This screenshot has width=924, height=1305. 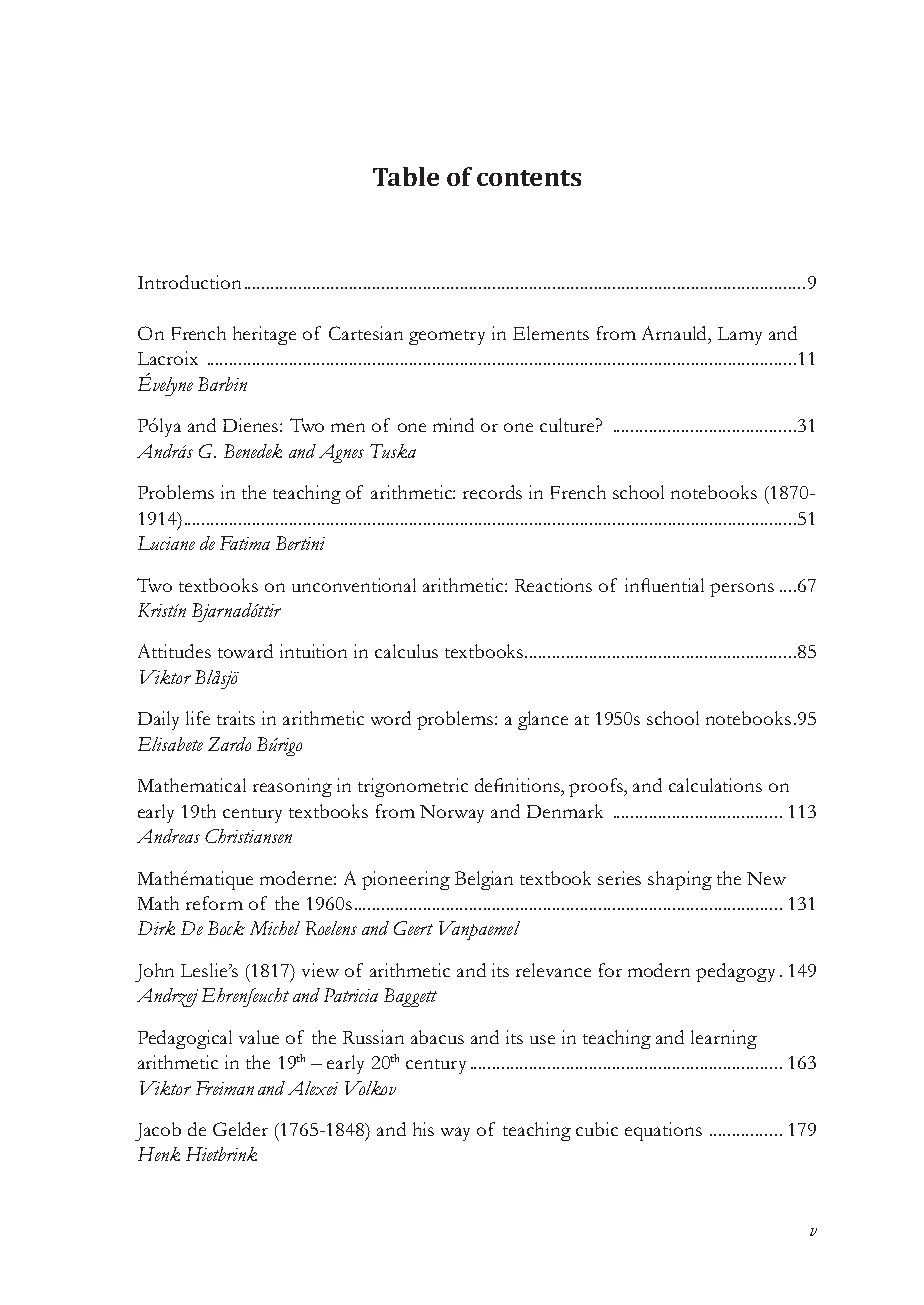 I want to click on heritage, so click(x=264, y=335).
